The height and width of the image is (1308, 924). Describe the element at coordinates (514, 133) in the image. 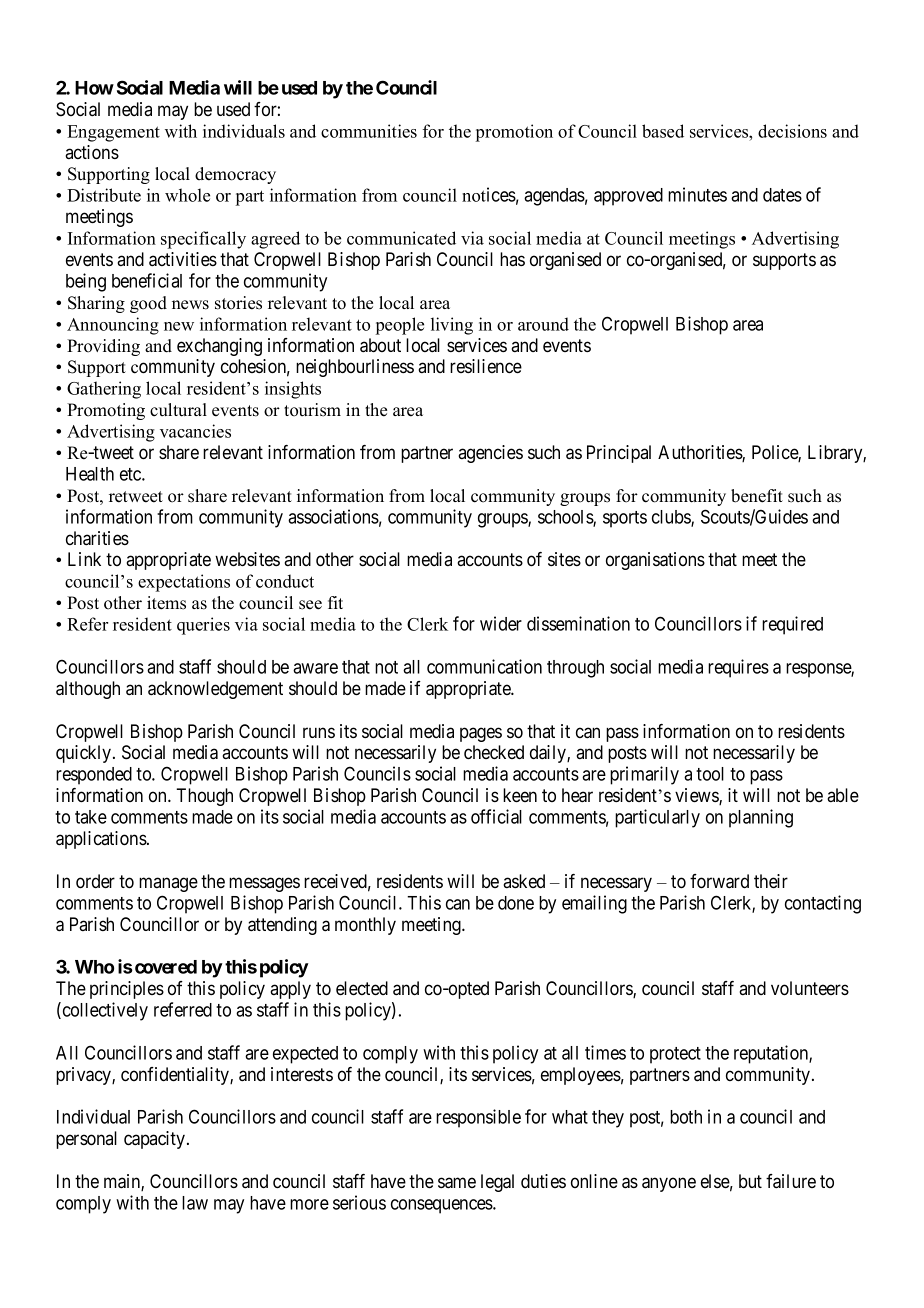

I see `promotion` at that location.
